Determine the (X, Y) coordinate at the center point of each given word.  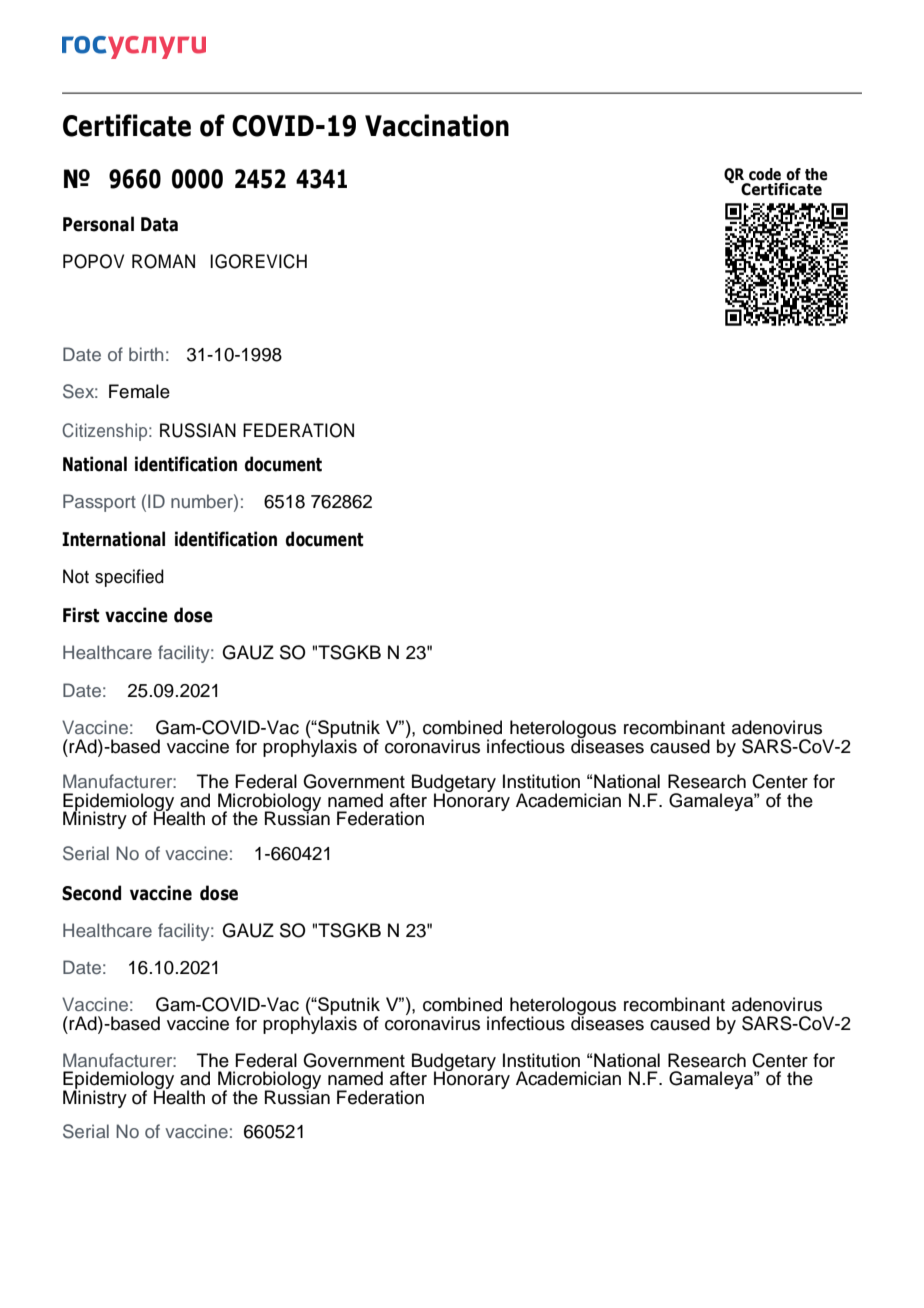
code (765, 174)
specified (129, 578)
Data (159, 224)
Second (91, 893)
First (81, 615)
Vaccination (437, 125)
